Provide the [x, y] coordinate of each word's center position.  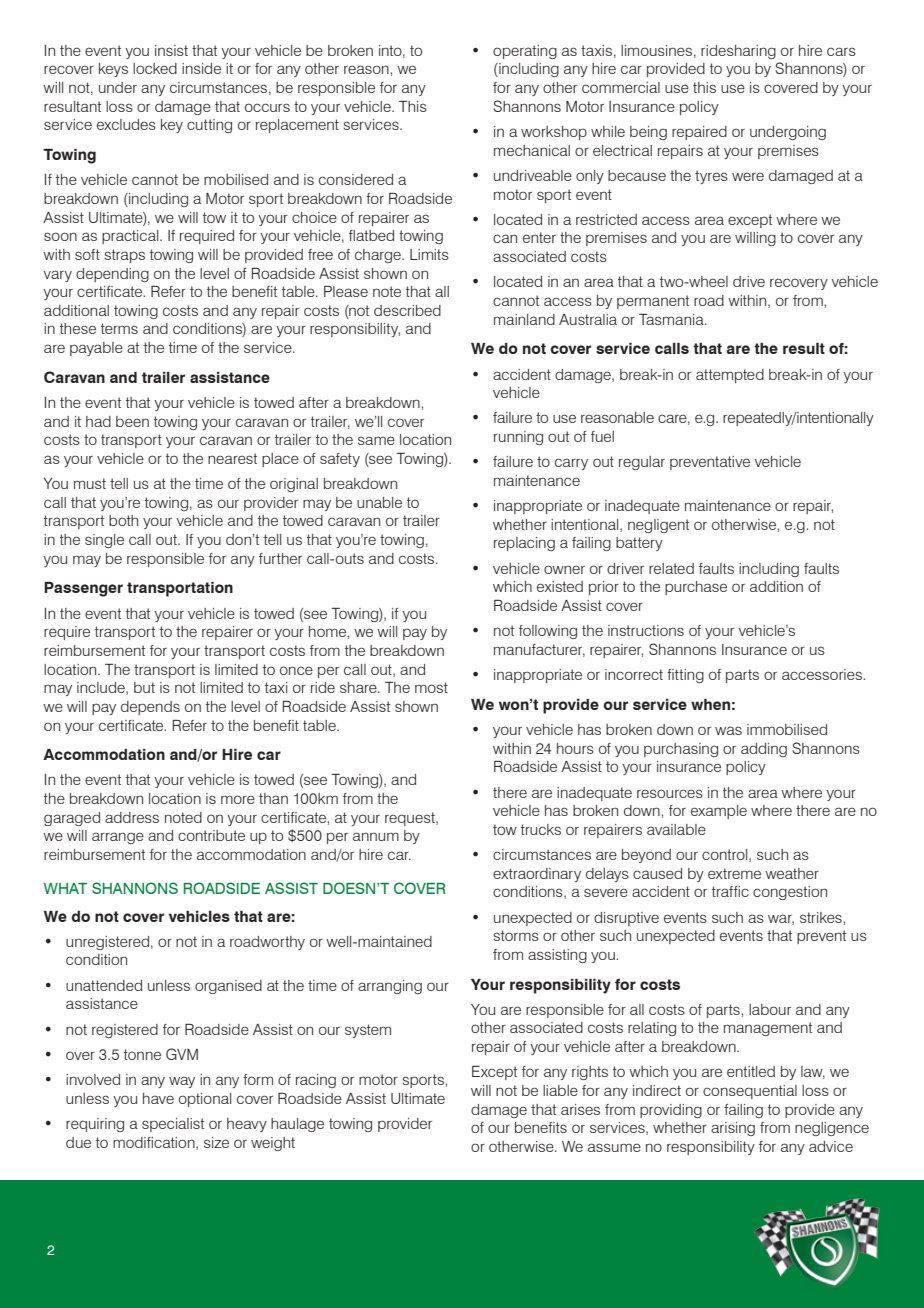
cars [841, 51]
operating [525, 52]
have [158, 1098]
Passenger [83, 589]
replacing [524, 544]
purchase [696, 588]
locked [155, 68]
